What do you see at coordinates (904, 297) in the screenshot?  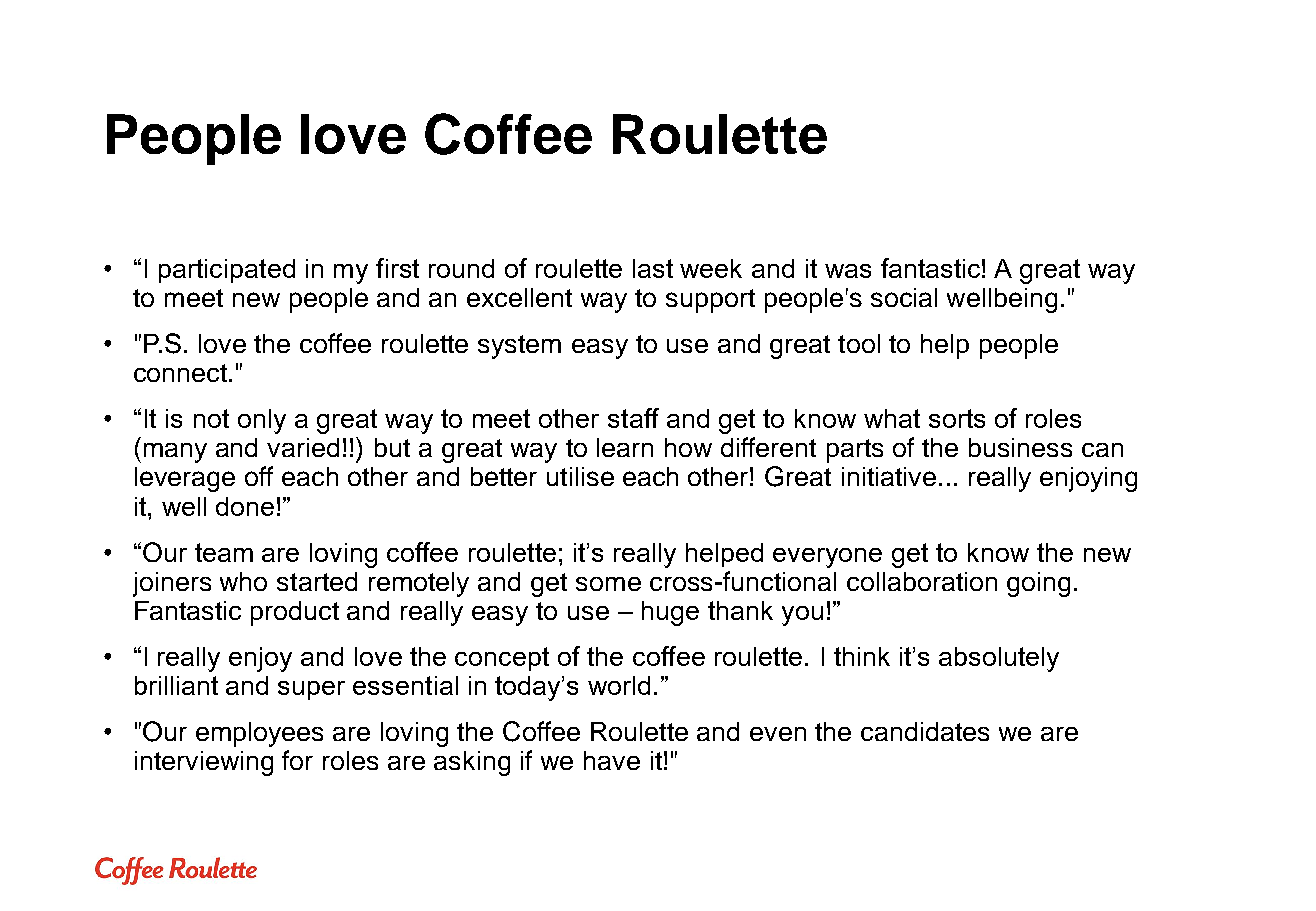 I see `social` at bounding box center [904, 297].
